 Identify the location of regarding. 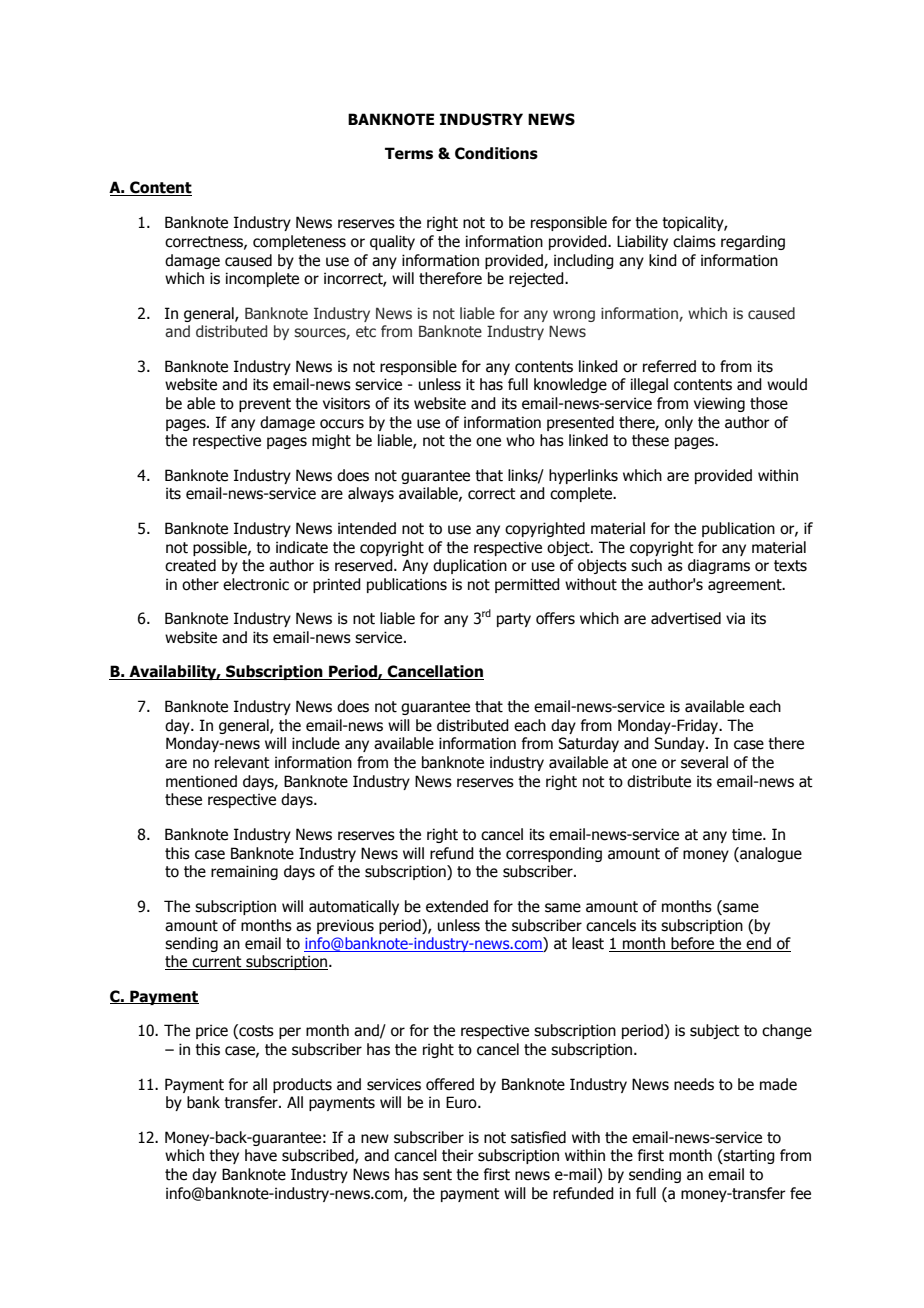
(753, 242).
